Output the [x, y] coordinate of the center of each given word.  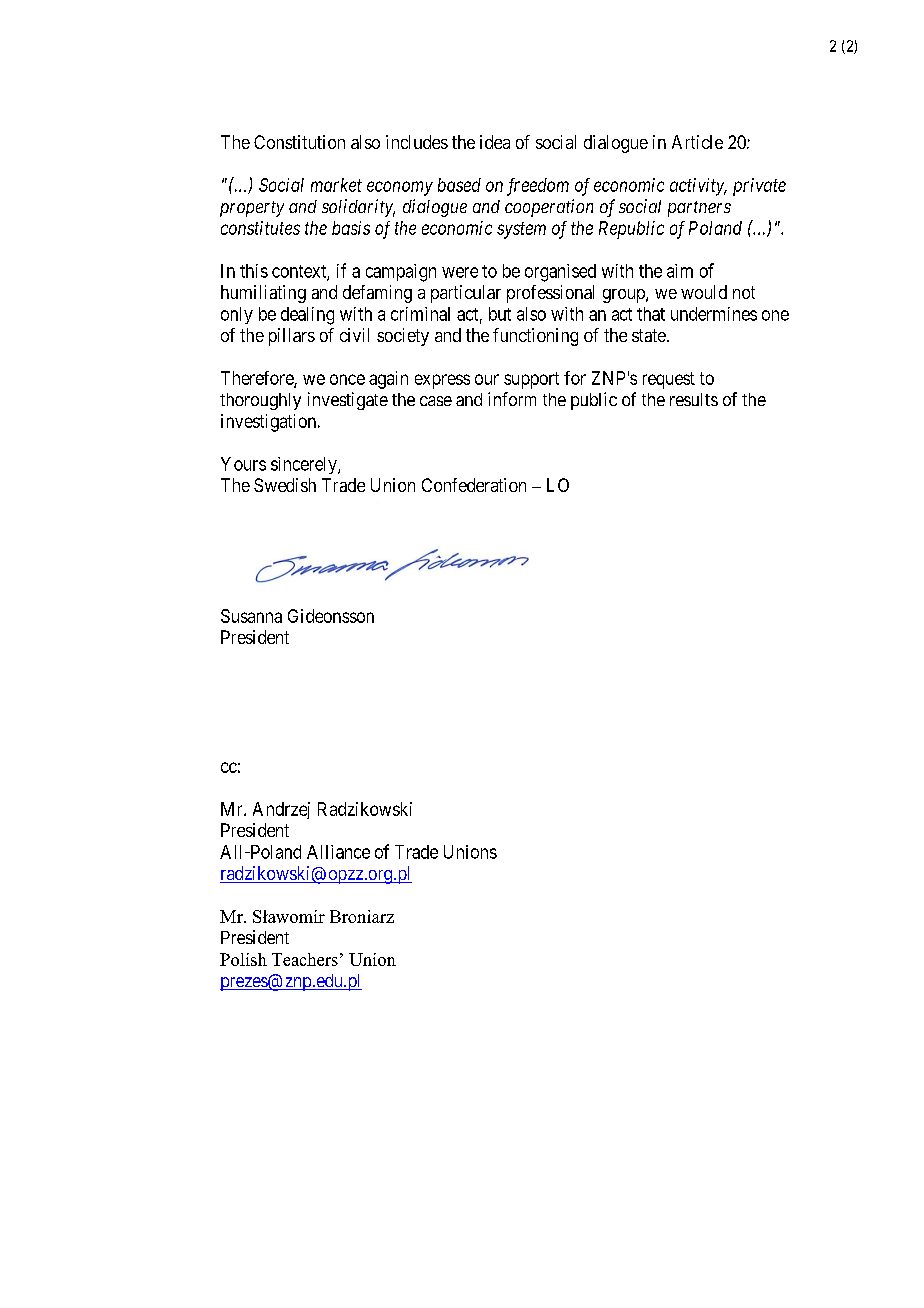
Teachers [305, 959]
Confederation [474, 485]
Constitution [299, 142]
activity [698, 187]
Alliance [338, 852]
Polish [243, 959]
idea [495, 142]
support [531, 380]
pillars [292, 337]
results [694, 399]
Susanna [251, 616]
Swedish [285, 485]
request [669, 380]
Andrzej [281, 810]
